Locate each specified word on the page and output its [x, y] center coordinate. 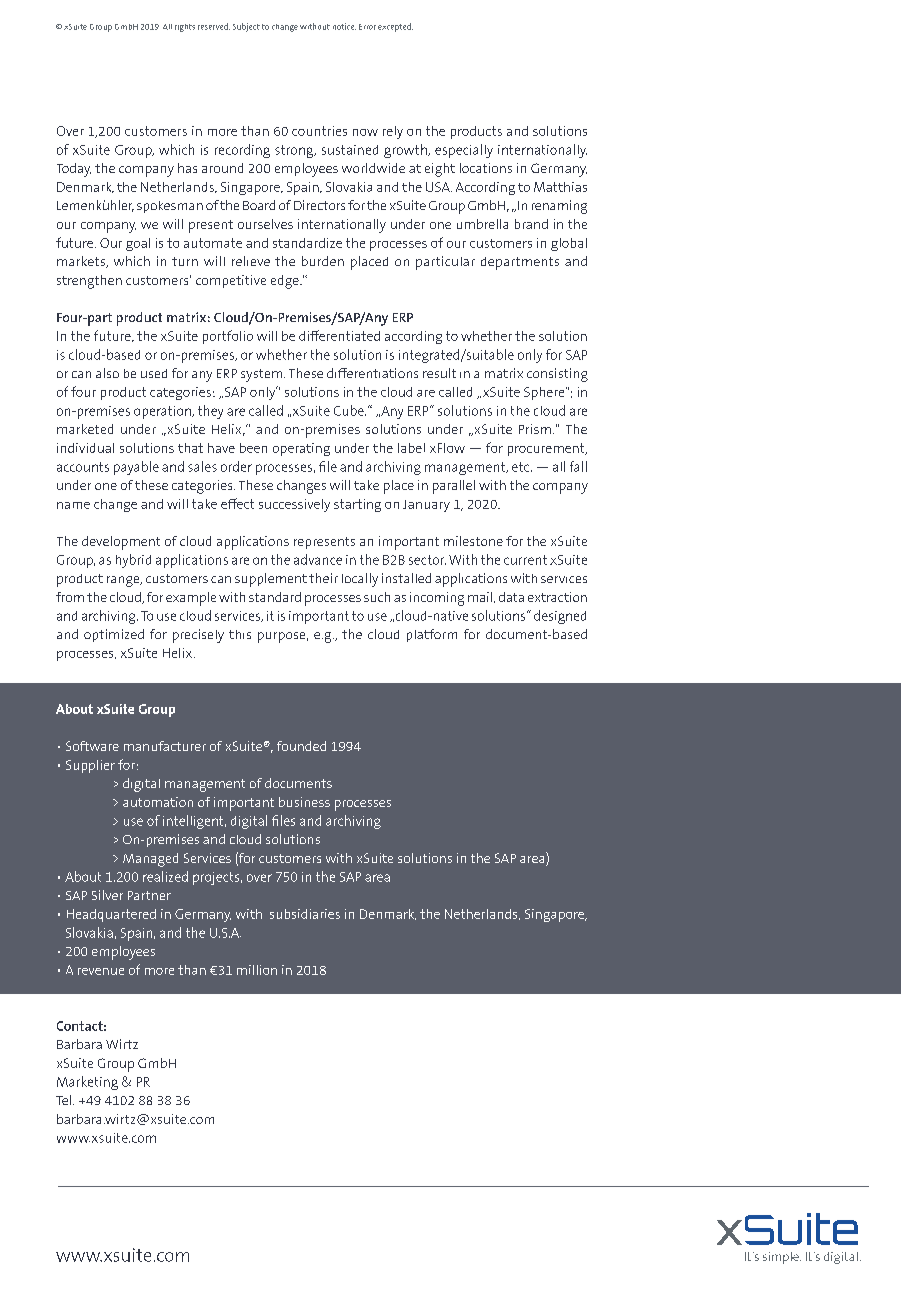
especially [464, 151]
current [525, 560]
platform [432, 635]
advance [318, 559]
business [304, 802]
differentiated [339, 335]
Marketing [87, 1083]
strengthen [89, 282]
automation [158, 802]
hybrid [133, 561]
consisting [557, 375]
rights [185, 28]
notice [344, 26]
